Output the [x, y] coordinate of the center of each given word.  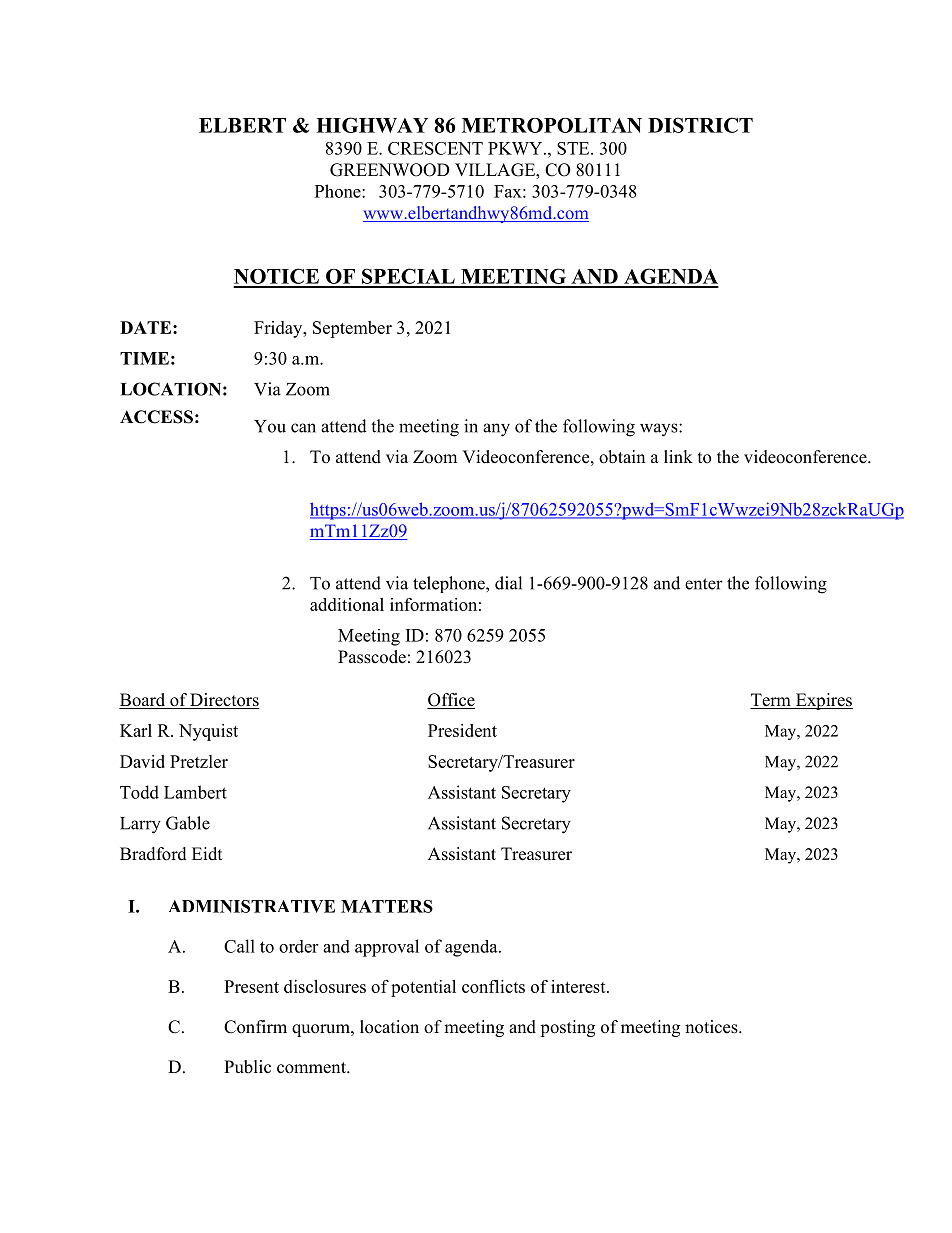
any [496, 430]
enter [704, 584]
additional [347, 604]
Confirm [255, 1027]
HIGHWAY [372, 125]
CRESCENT [435, 148]
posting [567, 1028]
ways [660, 429]
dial [508, 583]
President [462, 730]
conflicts [493, 986]
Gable [188, 823]
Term [771, 701]
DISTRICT [700, 125]
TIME [144, 358]
